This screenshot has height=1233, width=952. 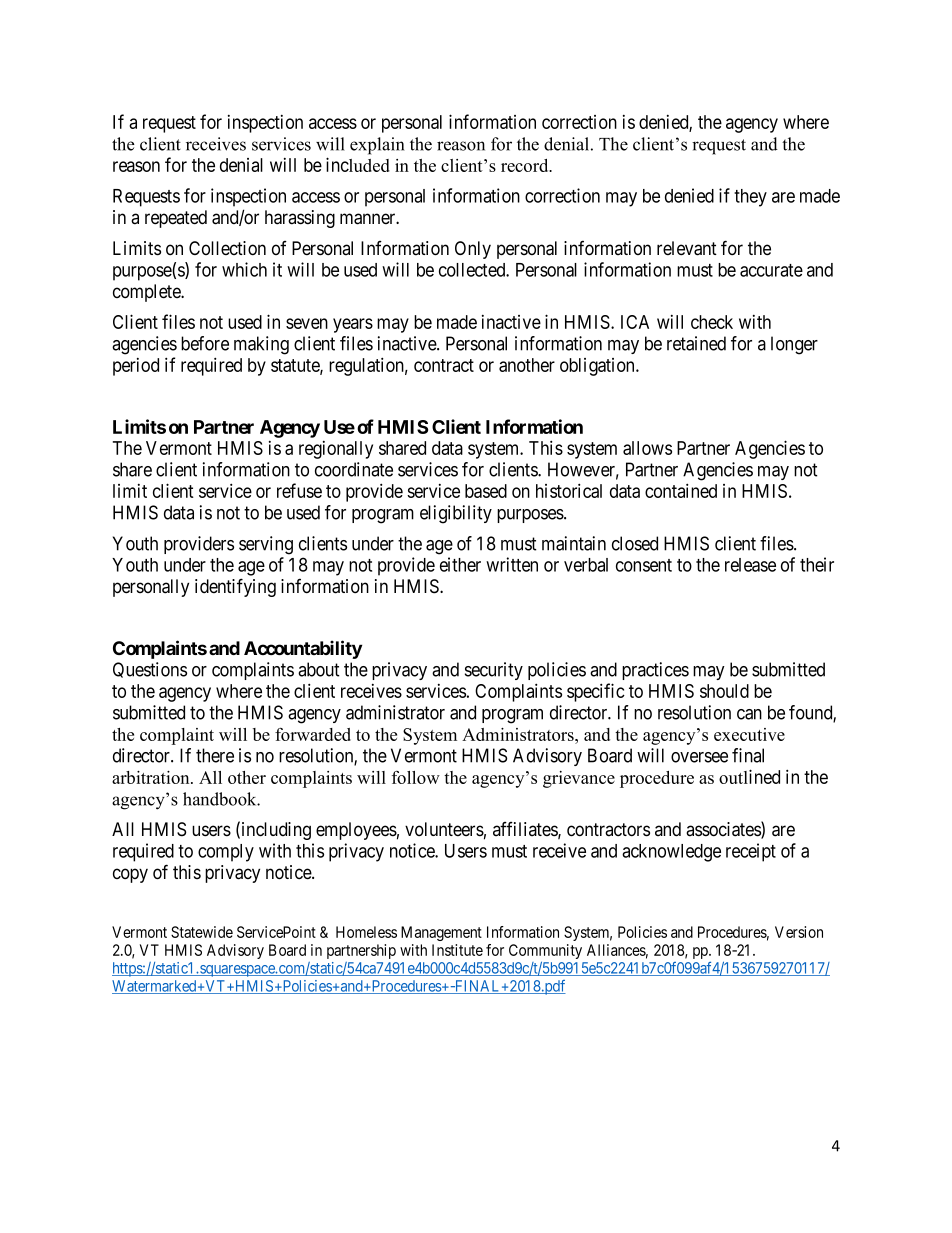 I want to click on Statewide, so click(x=202, y=932).
